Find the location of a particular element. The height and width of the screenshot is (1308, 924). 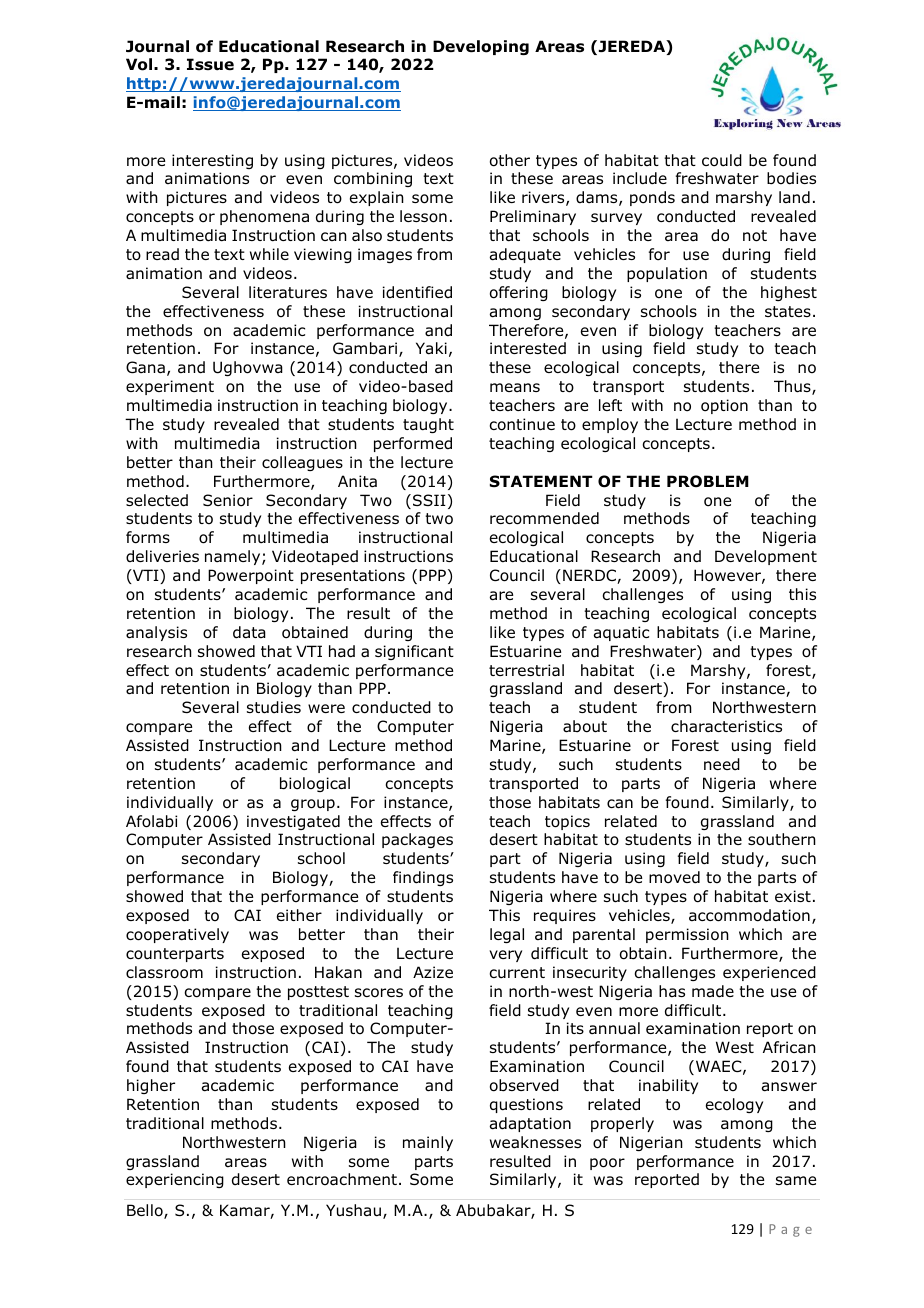

taught is located at coordinates (428, 425).
